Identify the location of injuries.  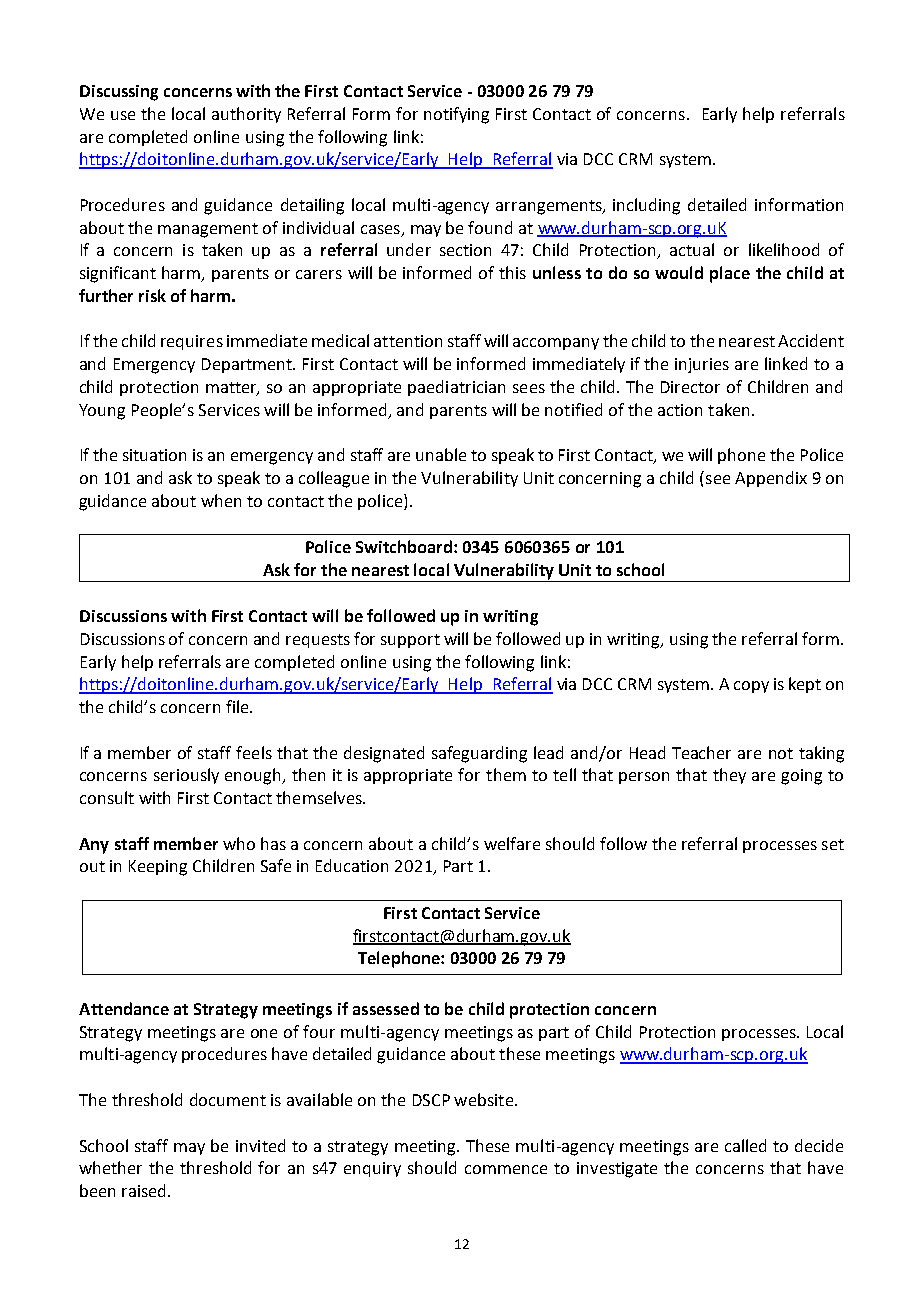
(702, 365).
